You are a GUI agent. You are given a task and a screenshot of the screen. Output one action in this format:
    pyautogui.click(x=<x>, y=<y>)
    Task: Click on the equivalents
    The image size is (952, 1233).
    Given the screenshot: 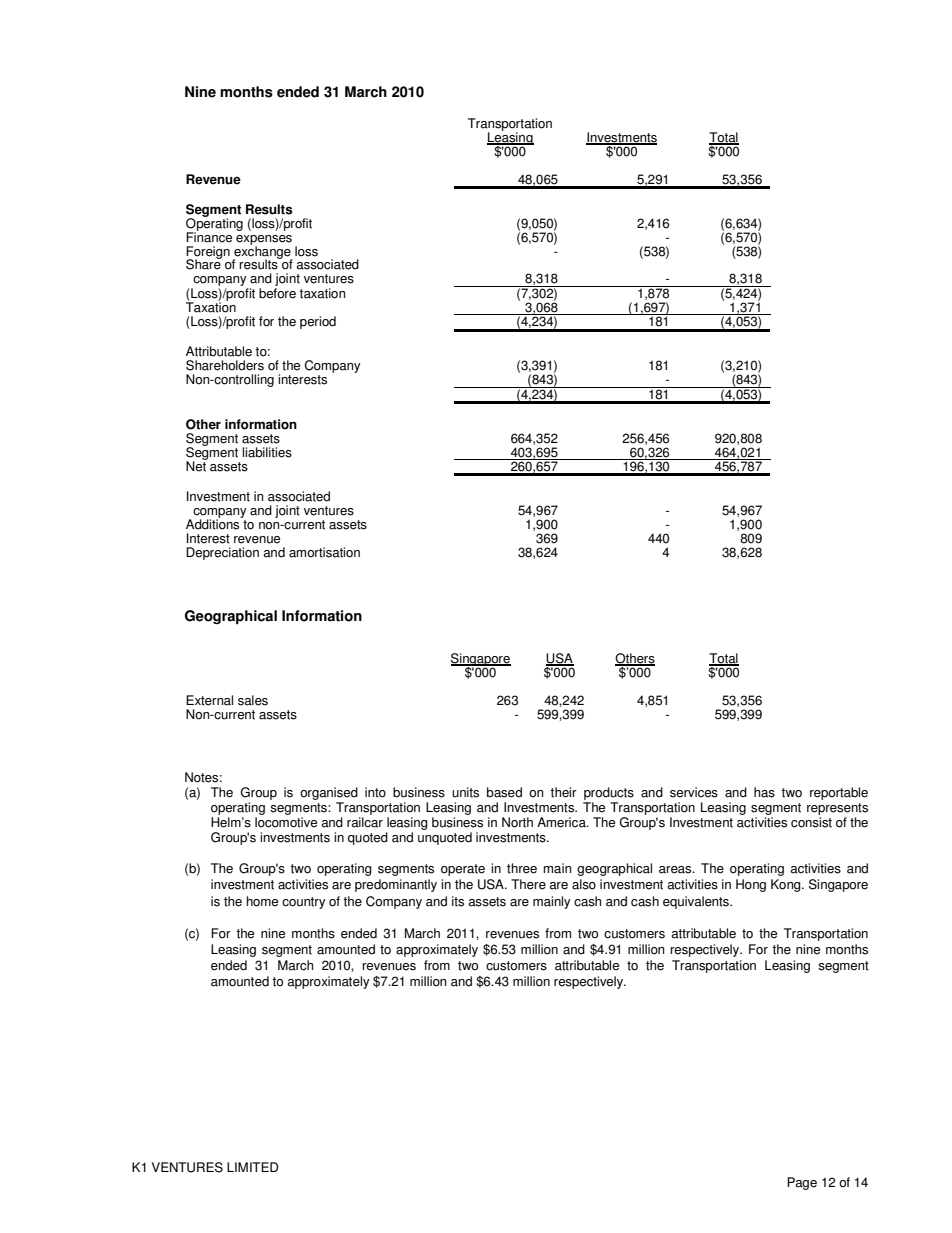 What is the action you would take?
    pyautogui.click(x=697, y=902)
